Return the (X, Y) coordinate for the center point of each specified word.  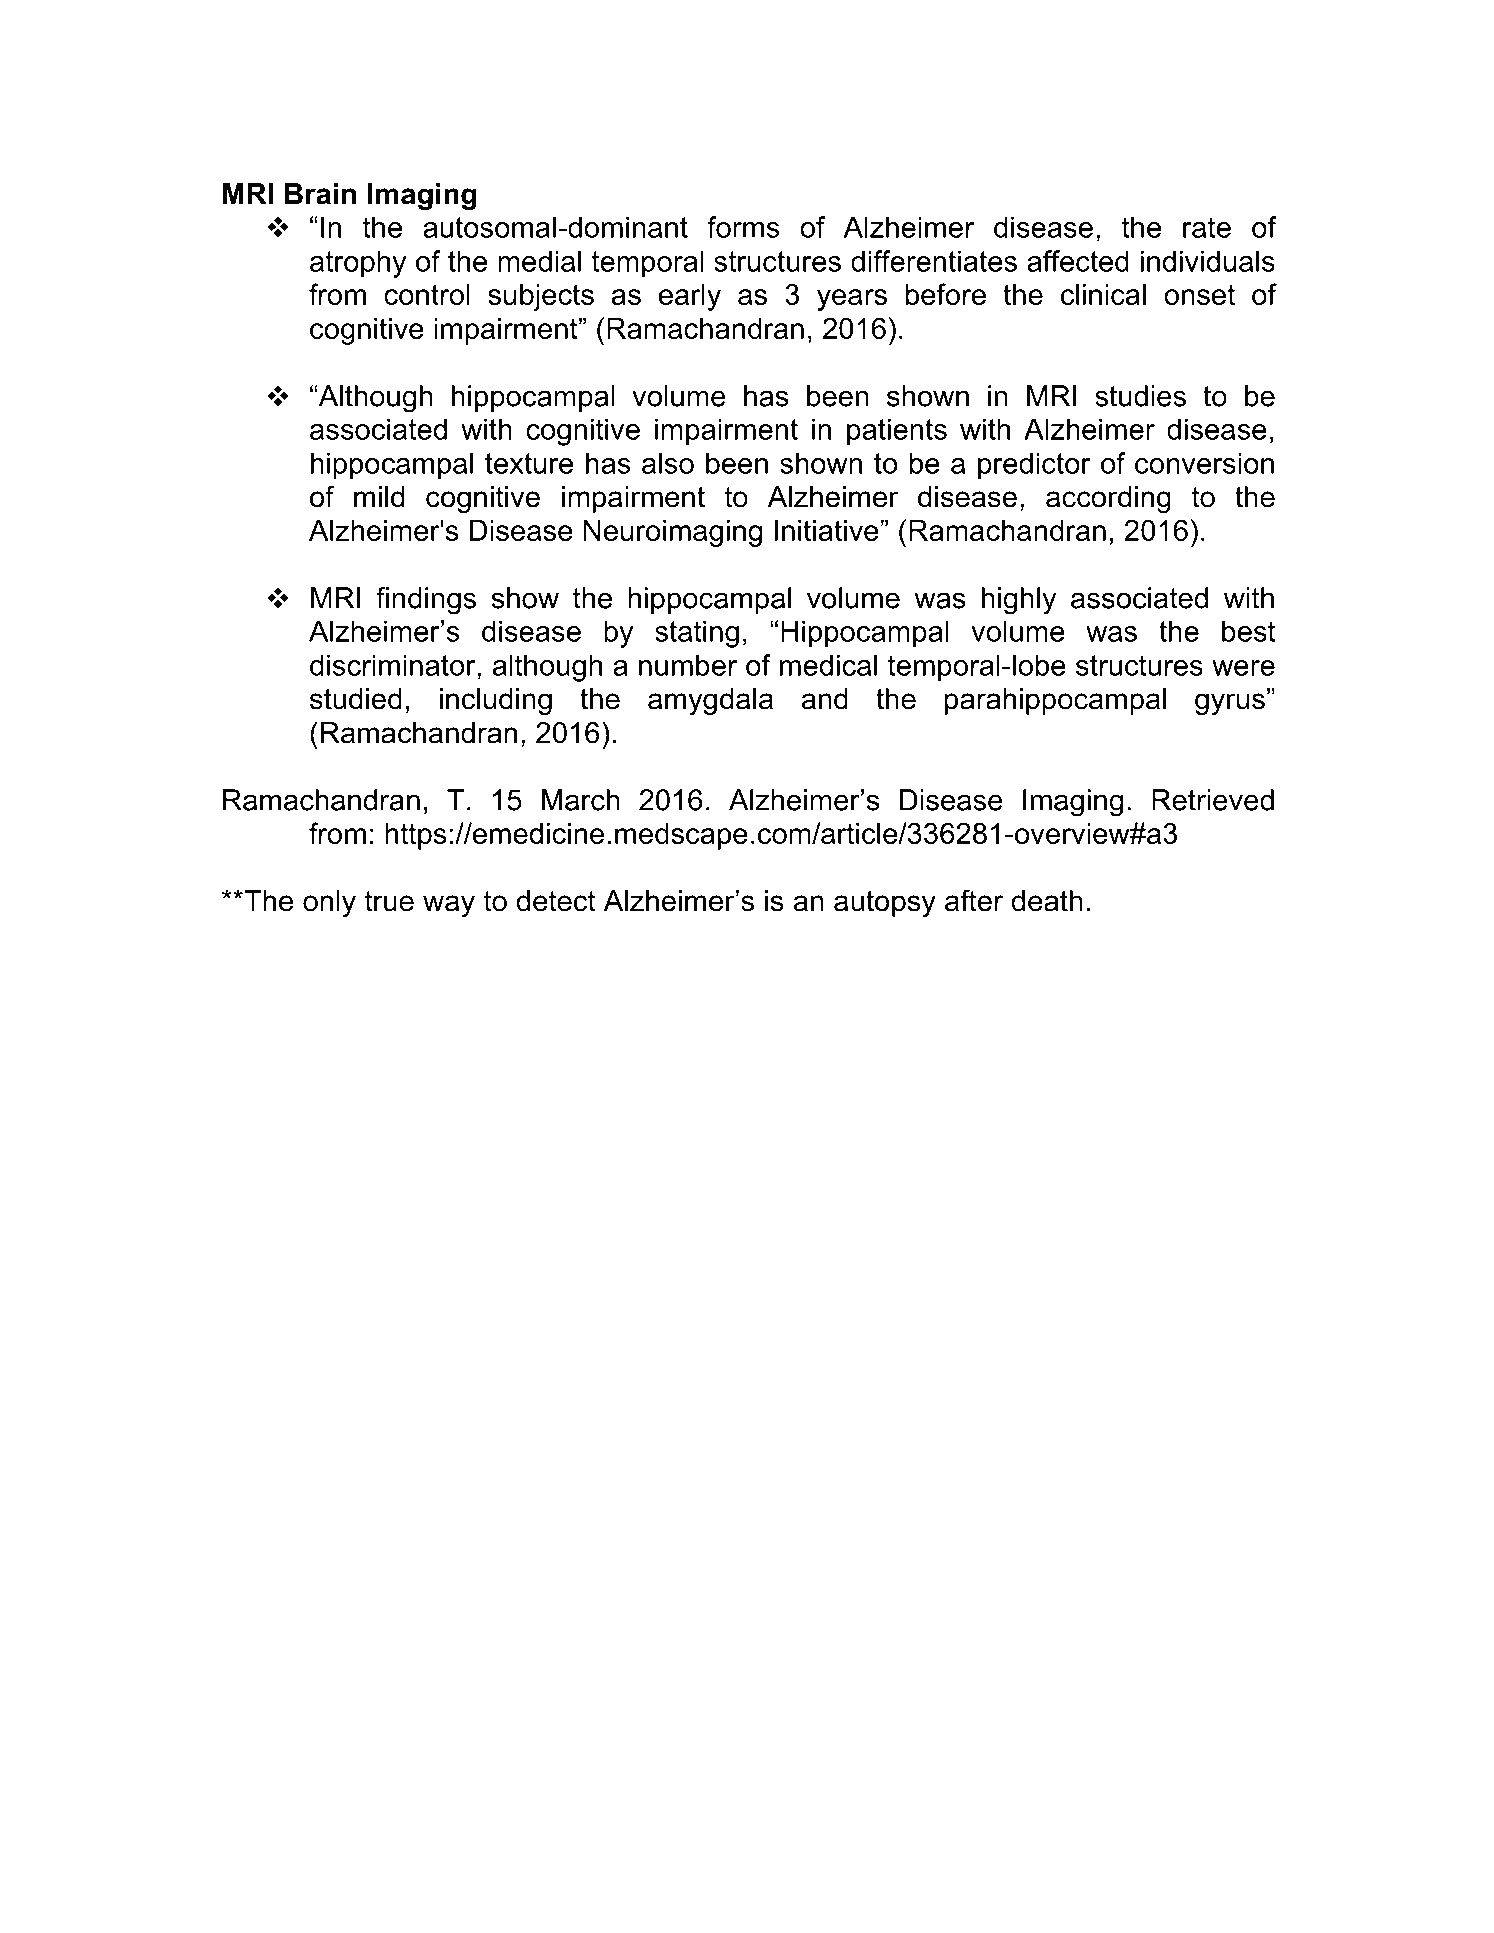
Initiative (827, 530)
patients (897, 432)
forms (743, 227)
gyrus (1230, 704)
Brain (320, 194)
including (496, 701)
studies (1140, 396)
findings (426, 601)
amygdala (710, 701)
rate (1207, 227)
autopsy (885, 903)
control (427, 294)
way (449, 906)
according (1108, 499)
